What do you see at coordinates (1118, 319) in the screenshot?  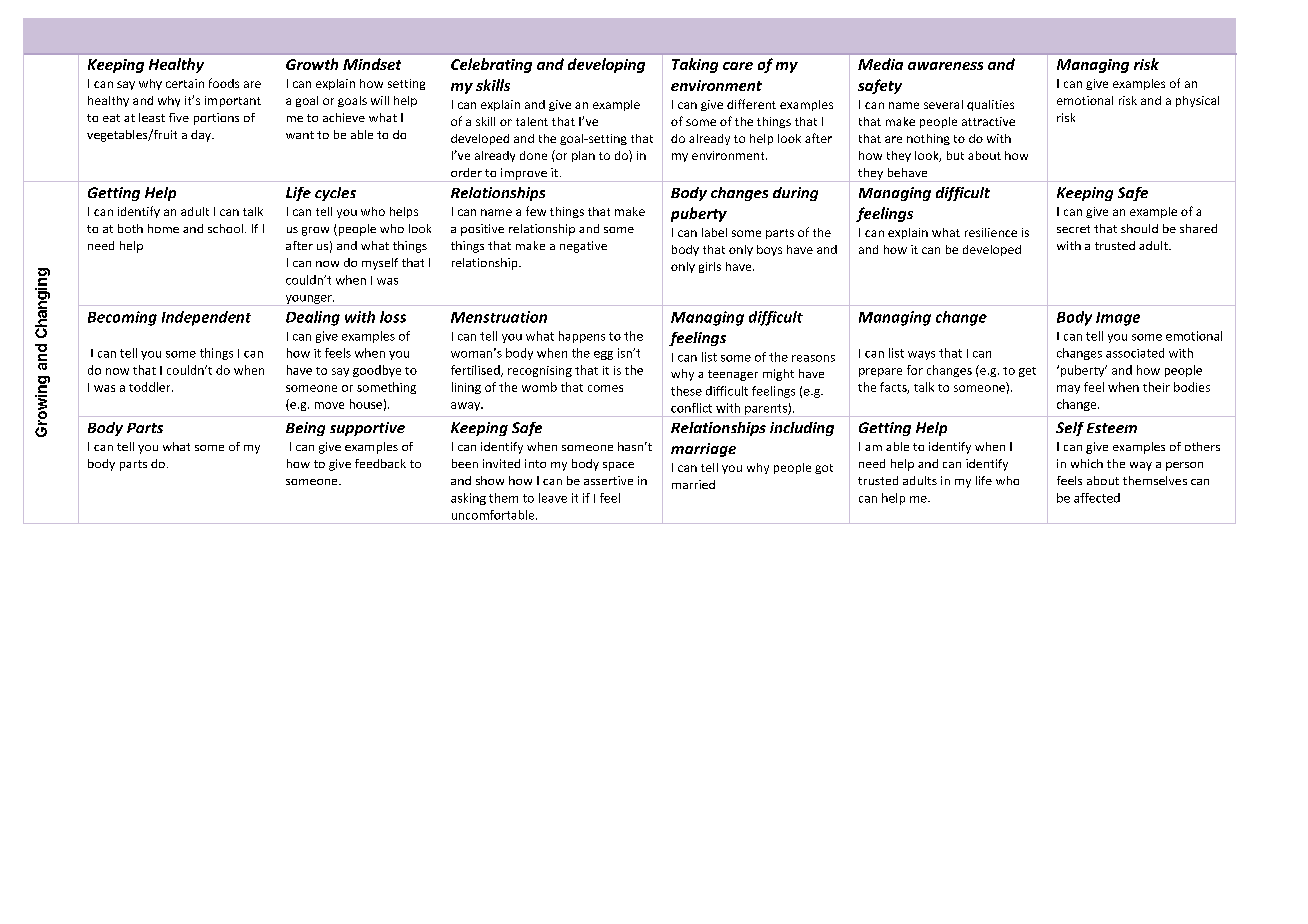 I see `Image` at bounding box center [1118, 319].
